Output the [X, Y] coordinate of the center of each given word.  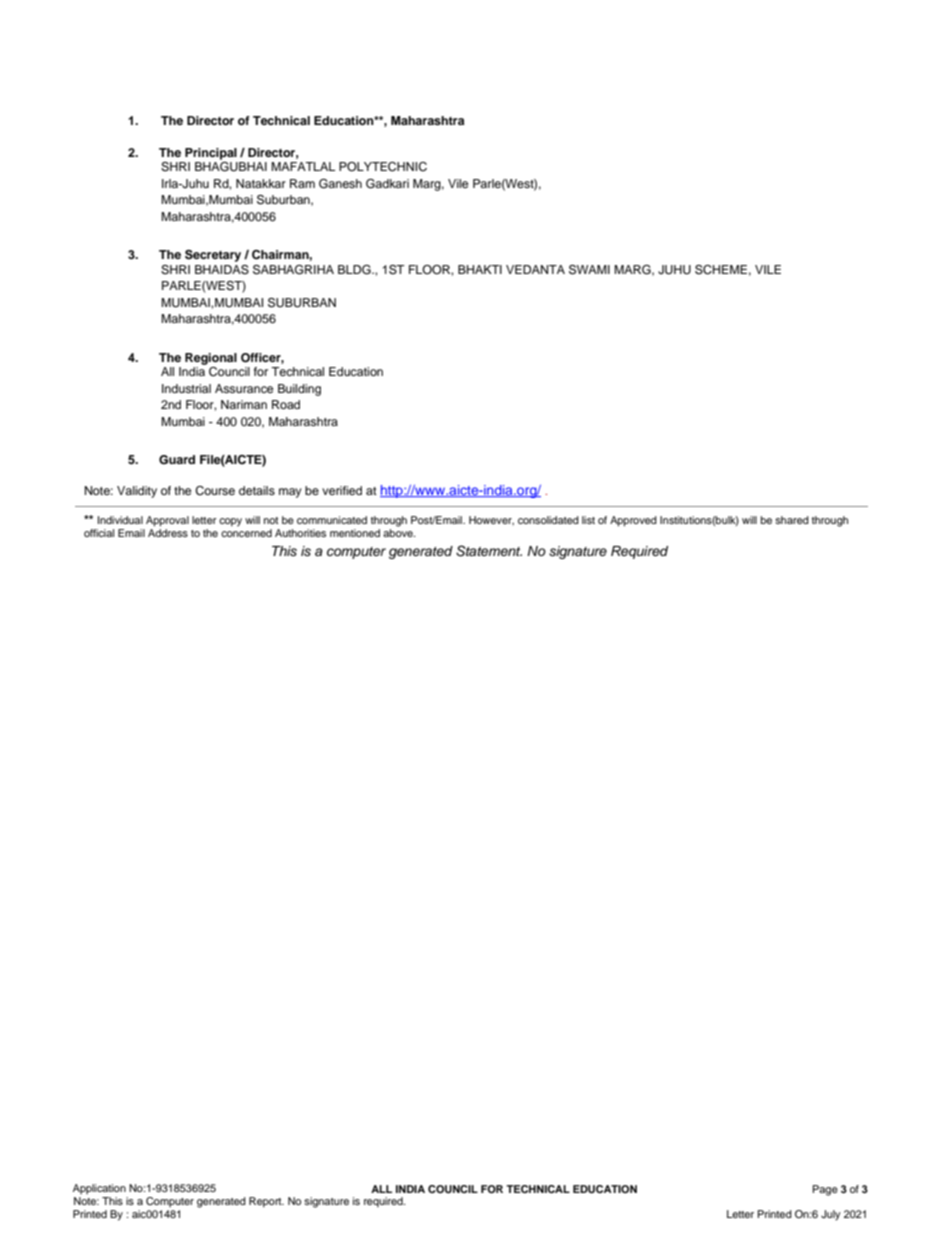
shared [792, 520]
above [399, 533]
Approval [167, 521]
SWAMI [589, 270]
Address [168, 533]
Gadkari [387, 184]
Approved [633, 521]
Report [266, 1202]
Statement [489, 551]
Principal [211, 154]
